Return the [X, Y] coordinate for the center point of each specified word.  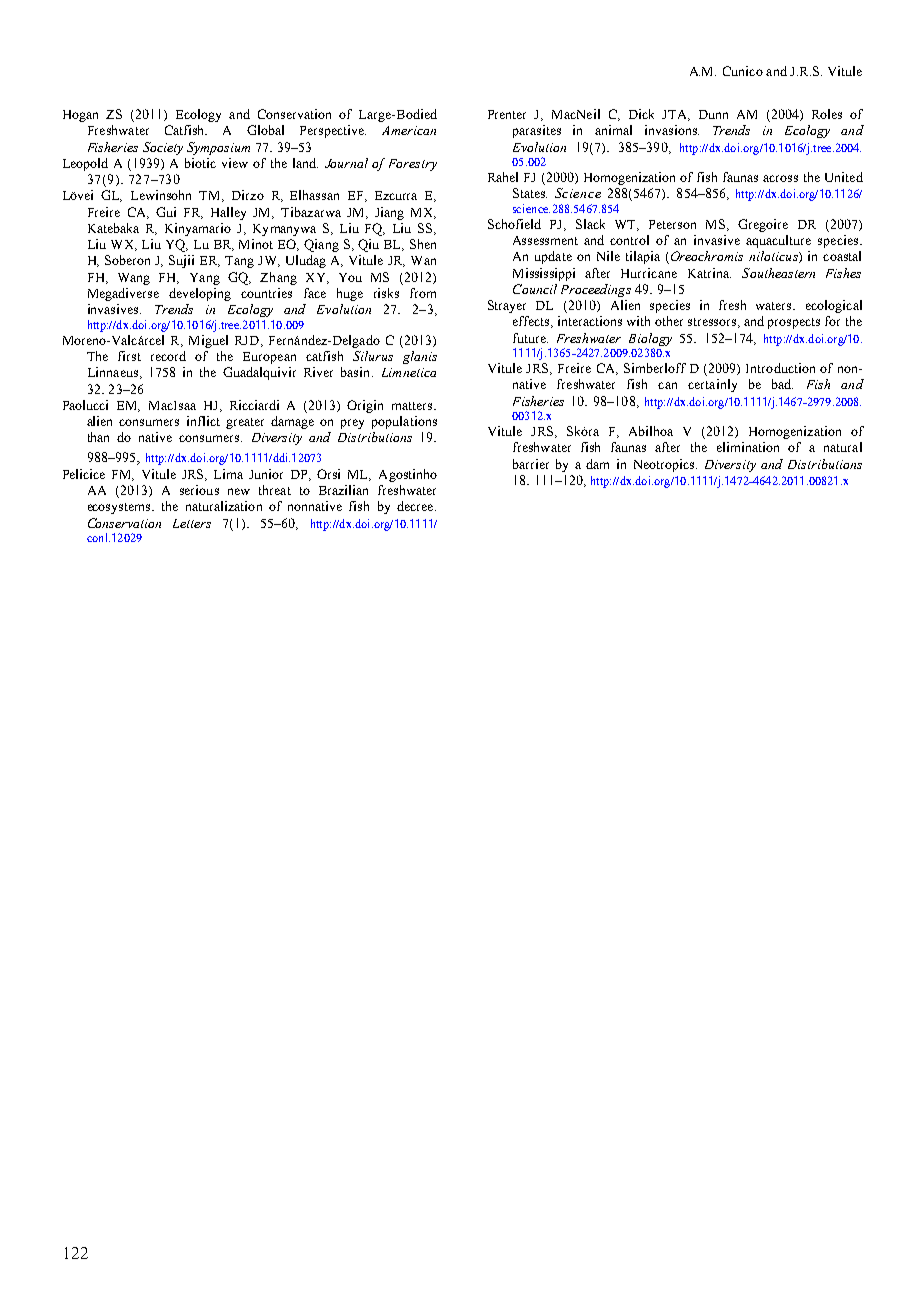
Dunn [713, 114]
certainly [712, 385]
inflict [203, 421]
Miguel [208, 341]
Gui [166, 212]
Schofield [514, 224]
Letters [192, 523]
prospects [794, 323]
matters [413, 406]
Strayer [507, 306]
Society [163, 148]
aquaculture [778, 241]
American [409, 130]
